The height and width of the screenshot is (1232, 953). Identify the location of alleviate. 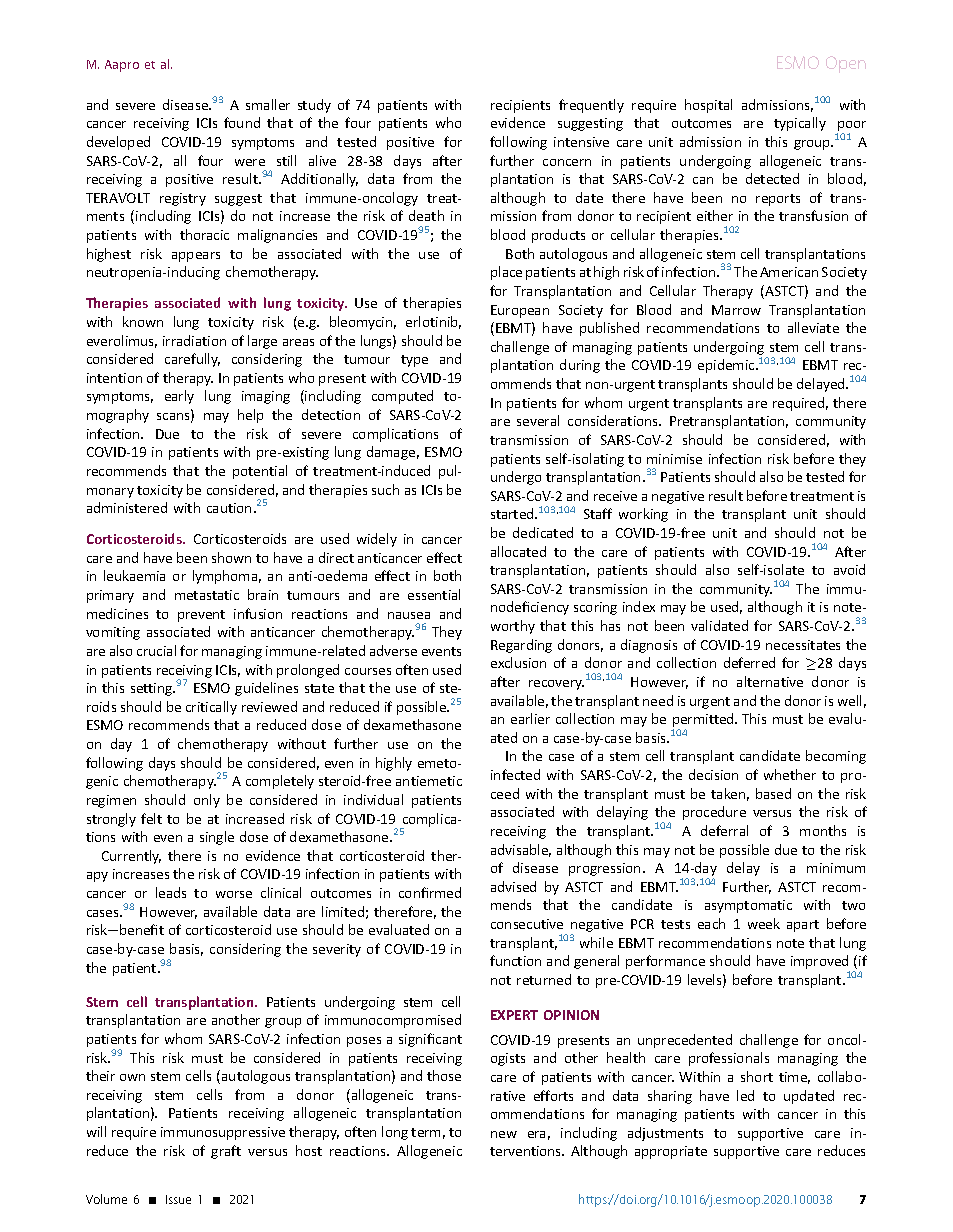
(813, 327).
